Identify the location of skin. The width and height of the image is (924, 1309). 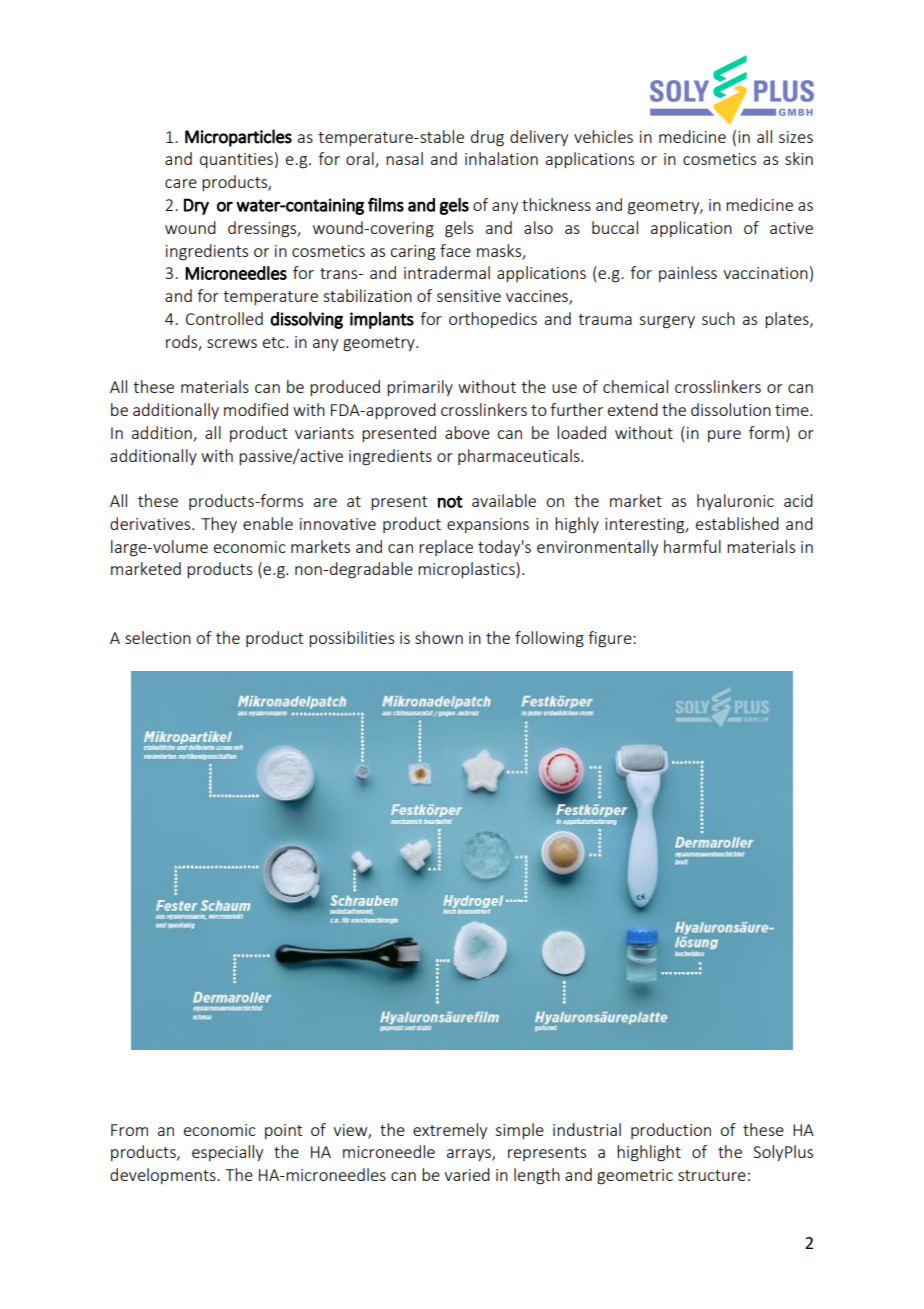
(799, 158).
